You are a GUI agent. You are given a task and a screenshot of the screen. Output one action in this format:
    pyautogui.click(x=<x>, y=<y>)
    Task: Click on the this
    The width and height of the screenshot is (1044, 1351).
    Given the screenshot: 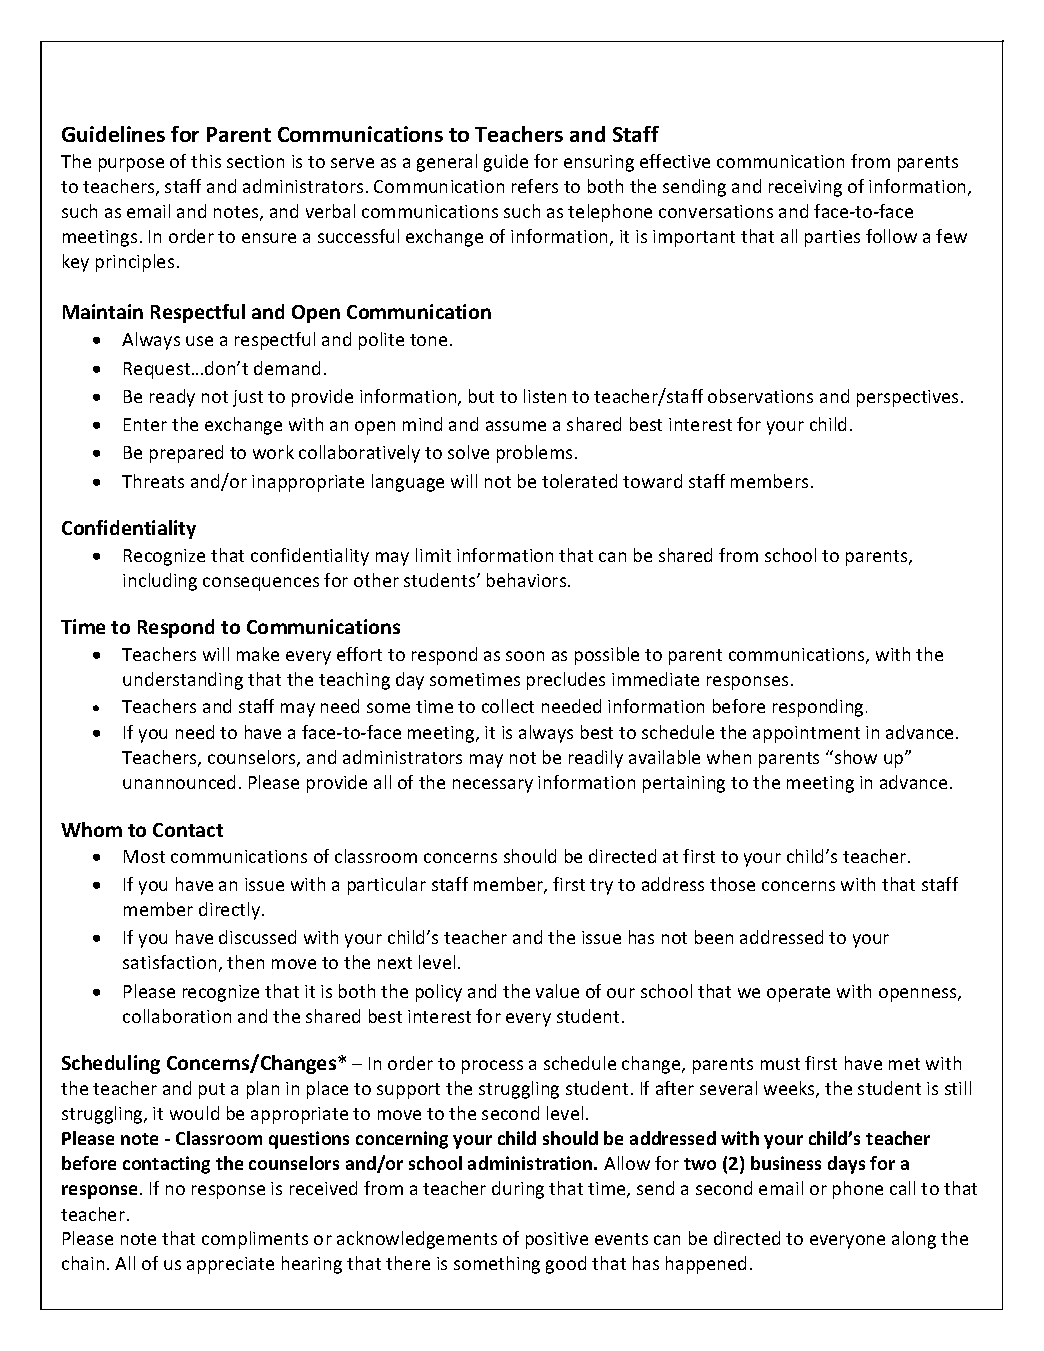 What is the action you would take?
    pyautogui.click(x=206, y=161)
